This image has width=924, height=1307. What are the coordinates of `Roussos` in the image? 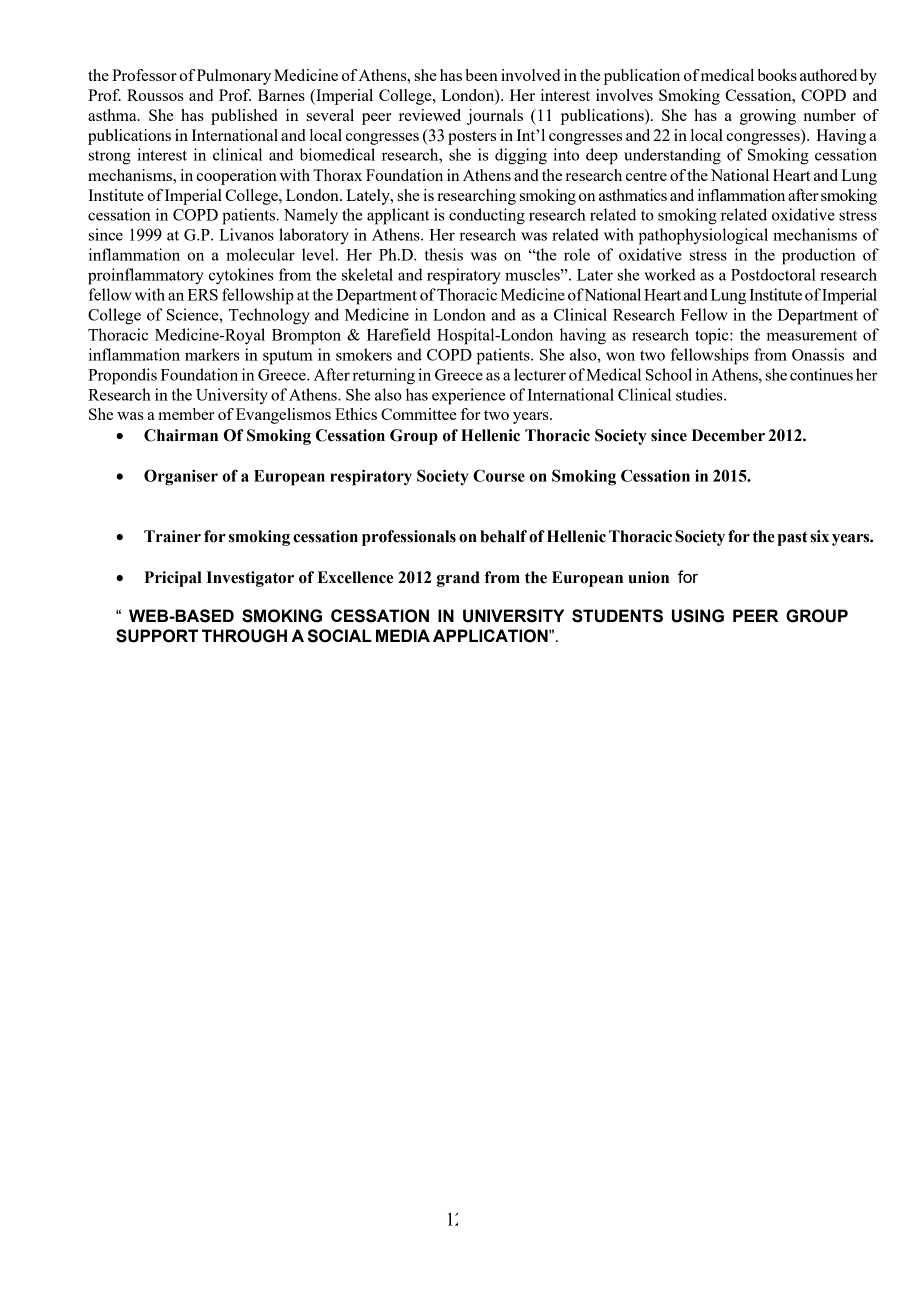 It's located at (155, 95).
